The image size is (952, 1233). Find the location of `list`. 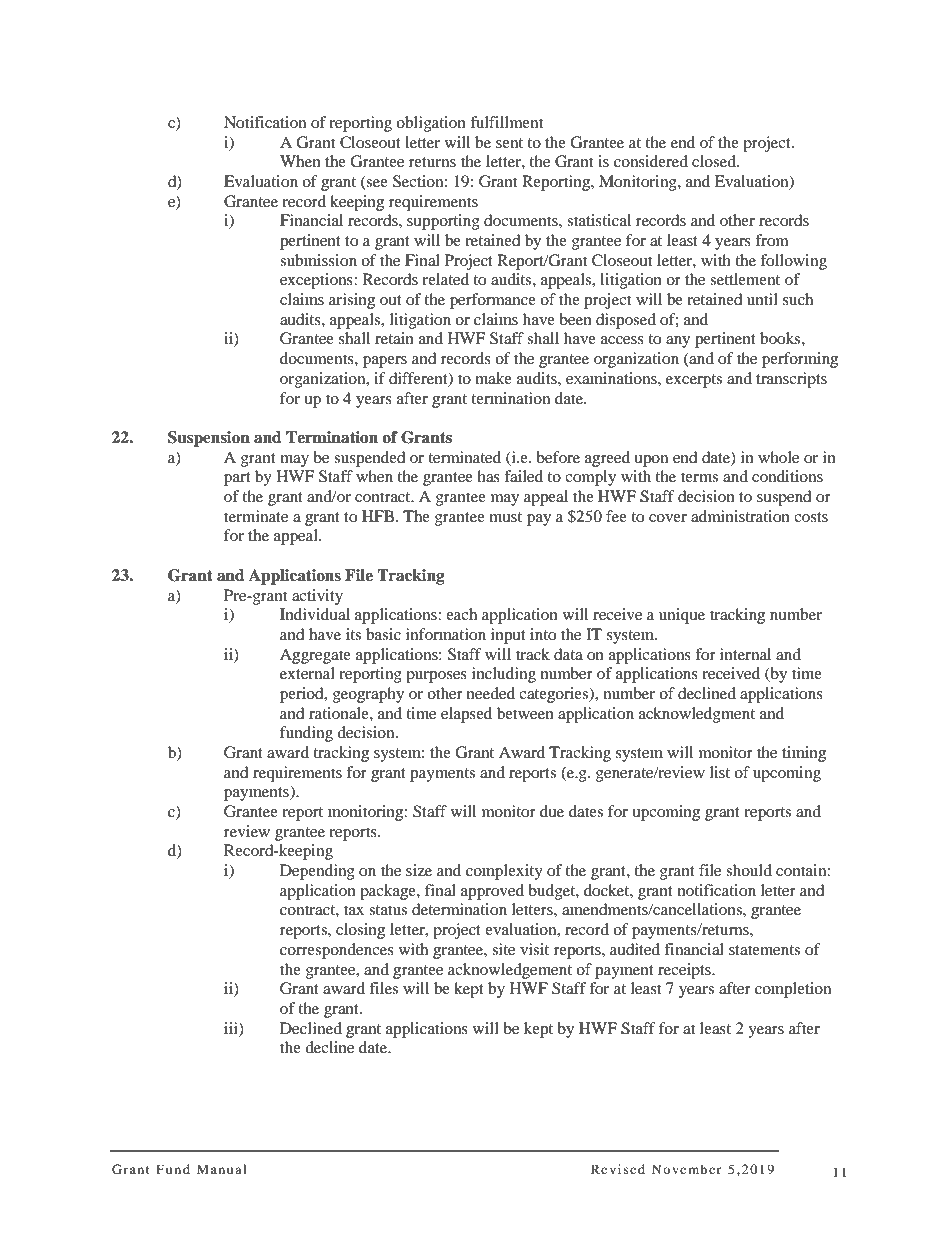

list is located at coordinates (720, 772).
